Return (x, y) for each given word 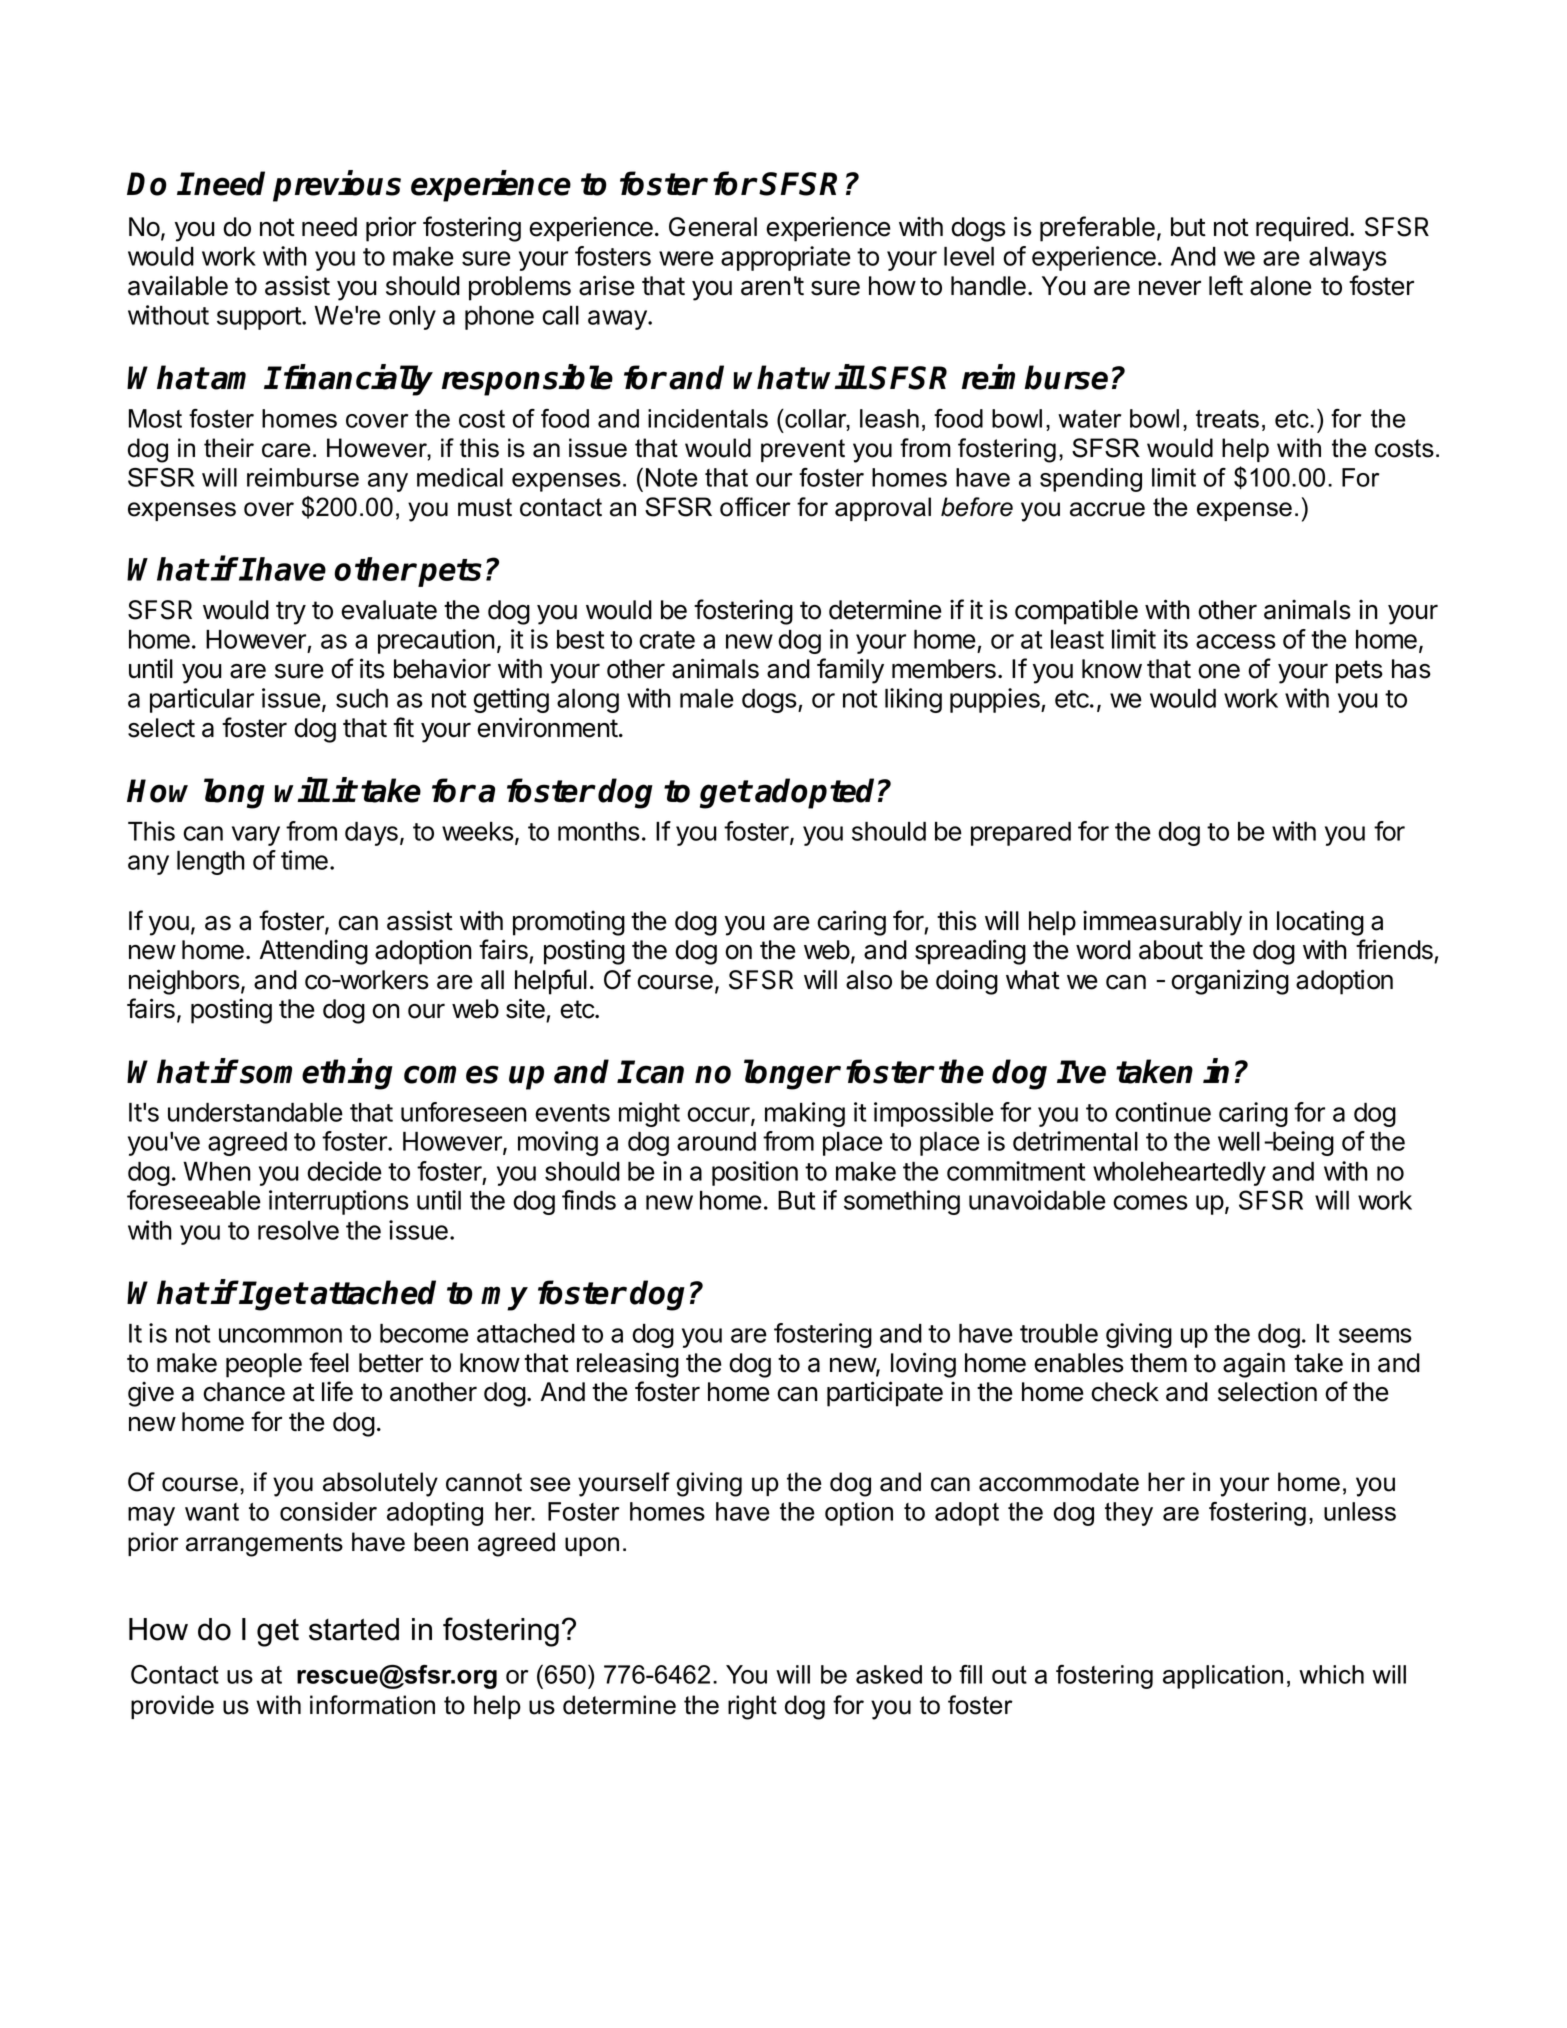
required (1302, 229)
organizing (1230, 982)
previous (337, 186)
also (869, 980)
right (752, 1707)
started (354, 1629)
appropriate (786, 258)
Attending (314, 952)
